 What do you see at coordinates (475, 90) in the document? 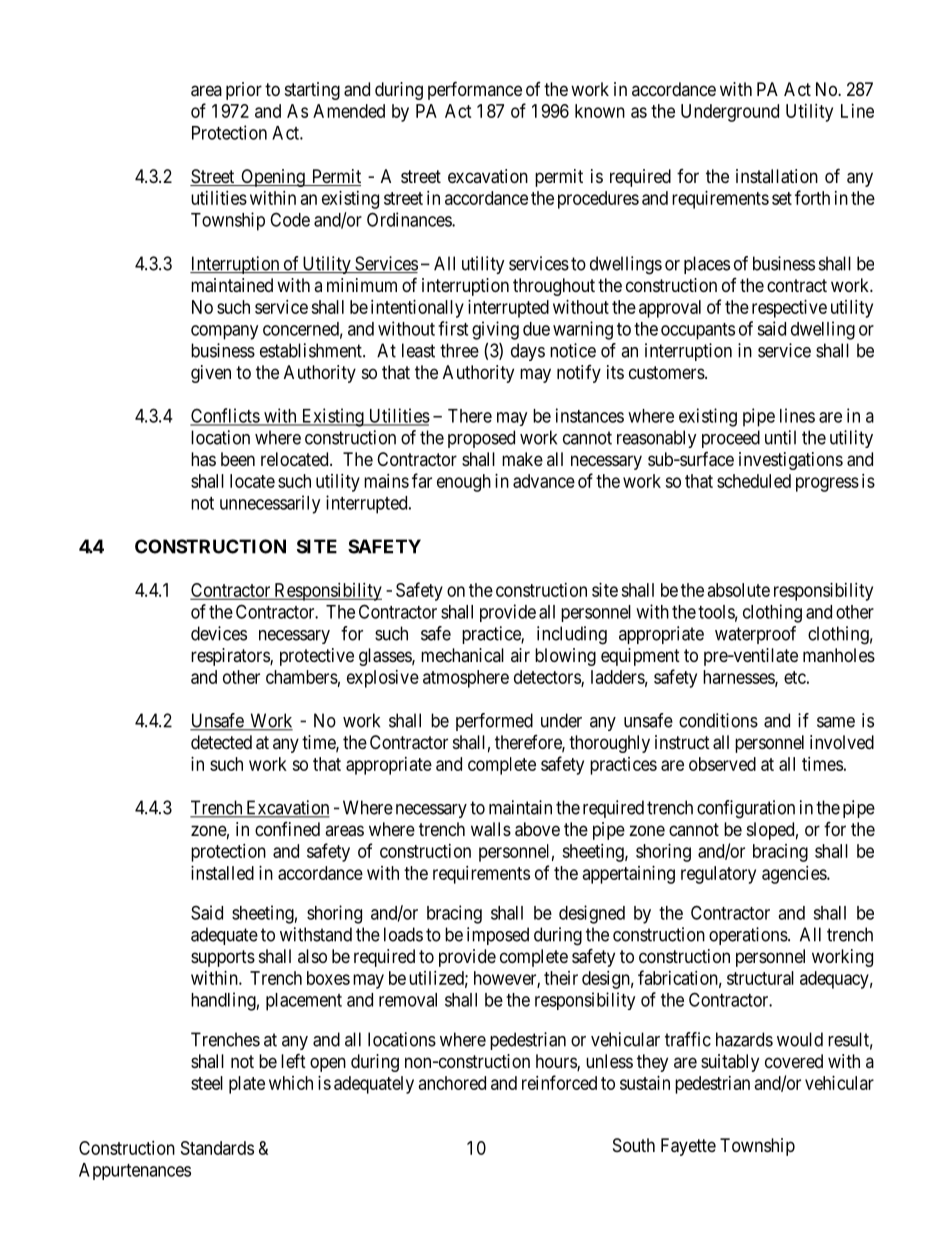
I see `performance` at bounding box center [475, 90].
